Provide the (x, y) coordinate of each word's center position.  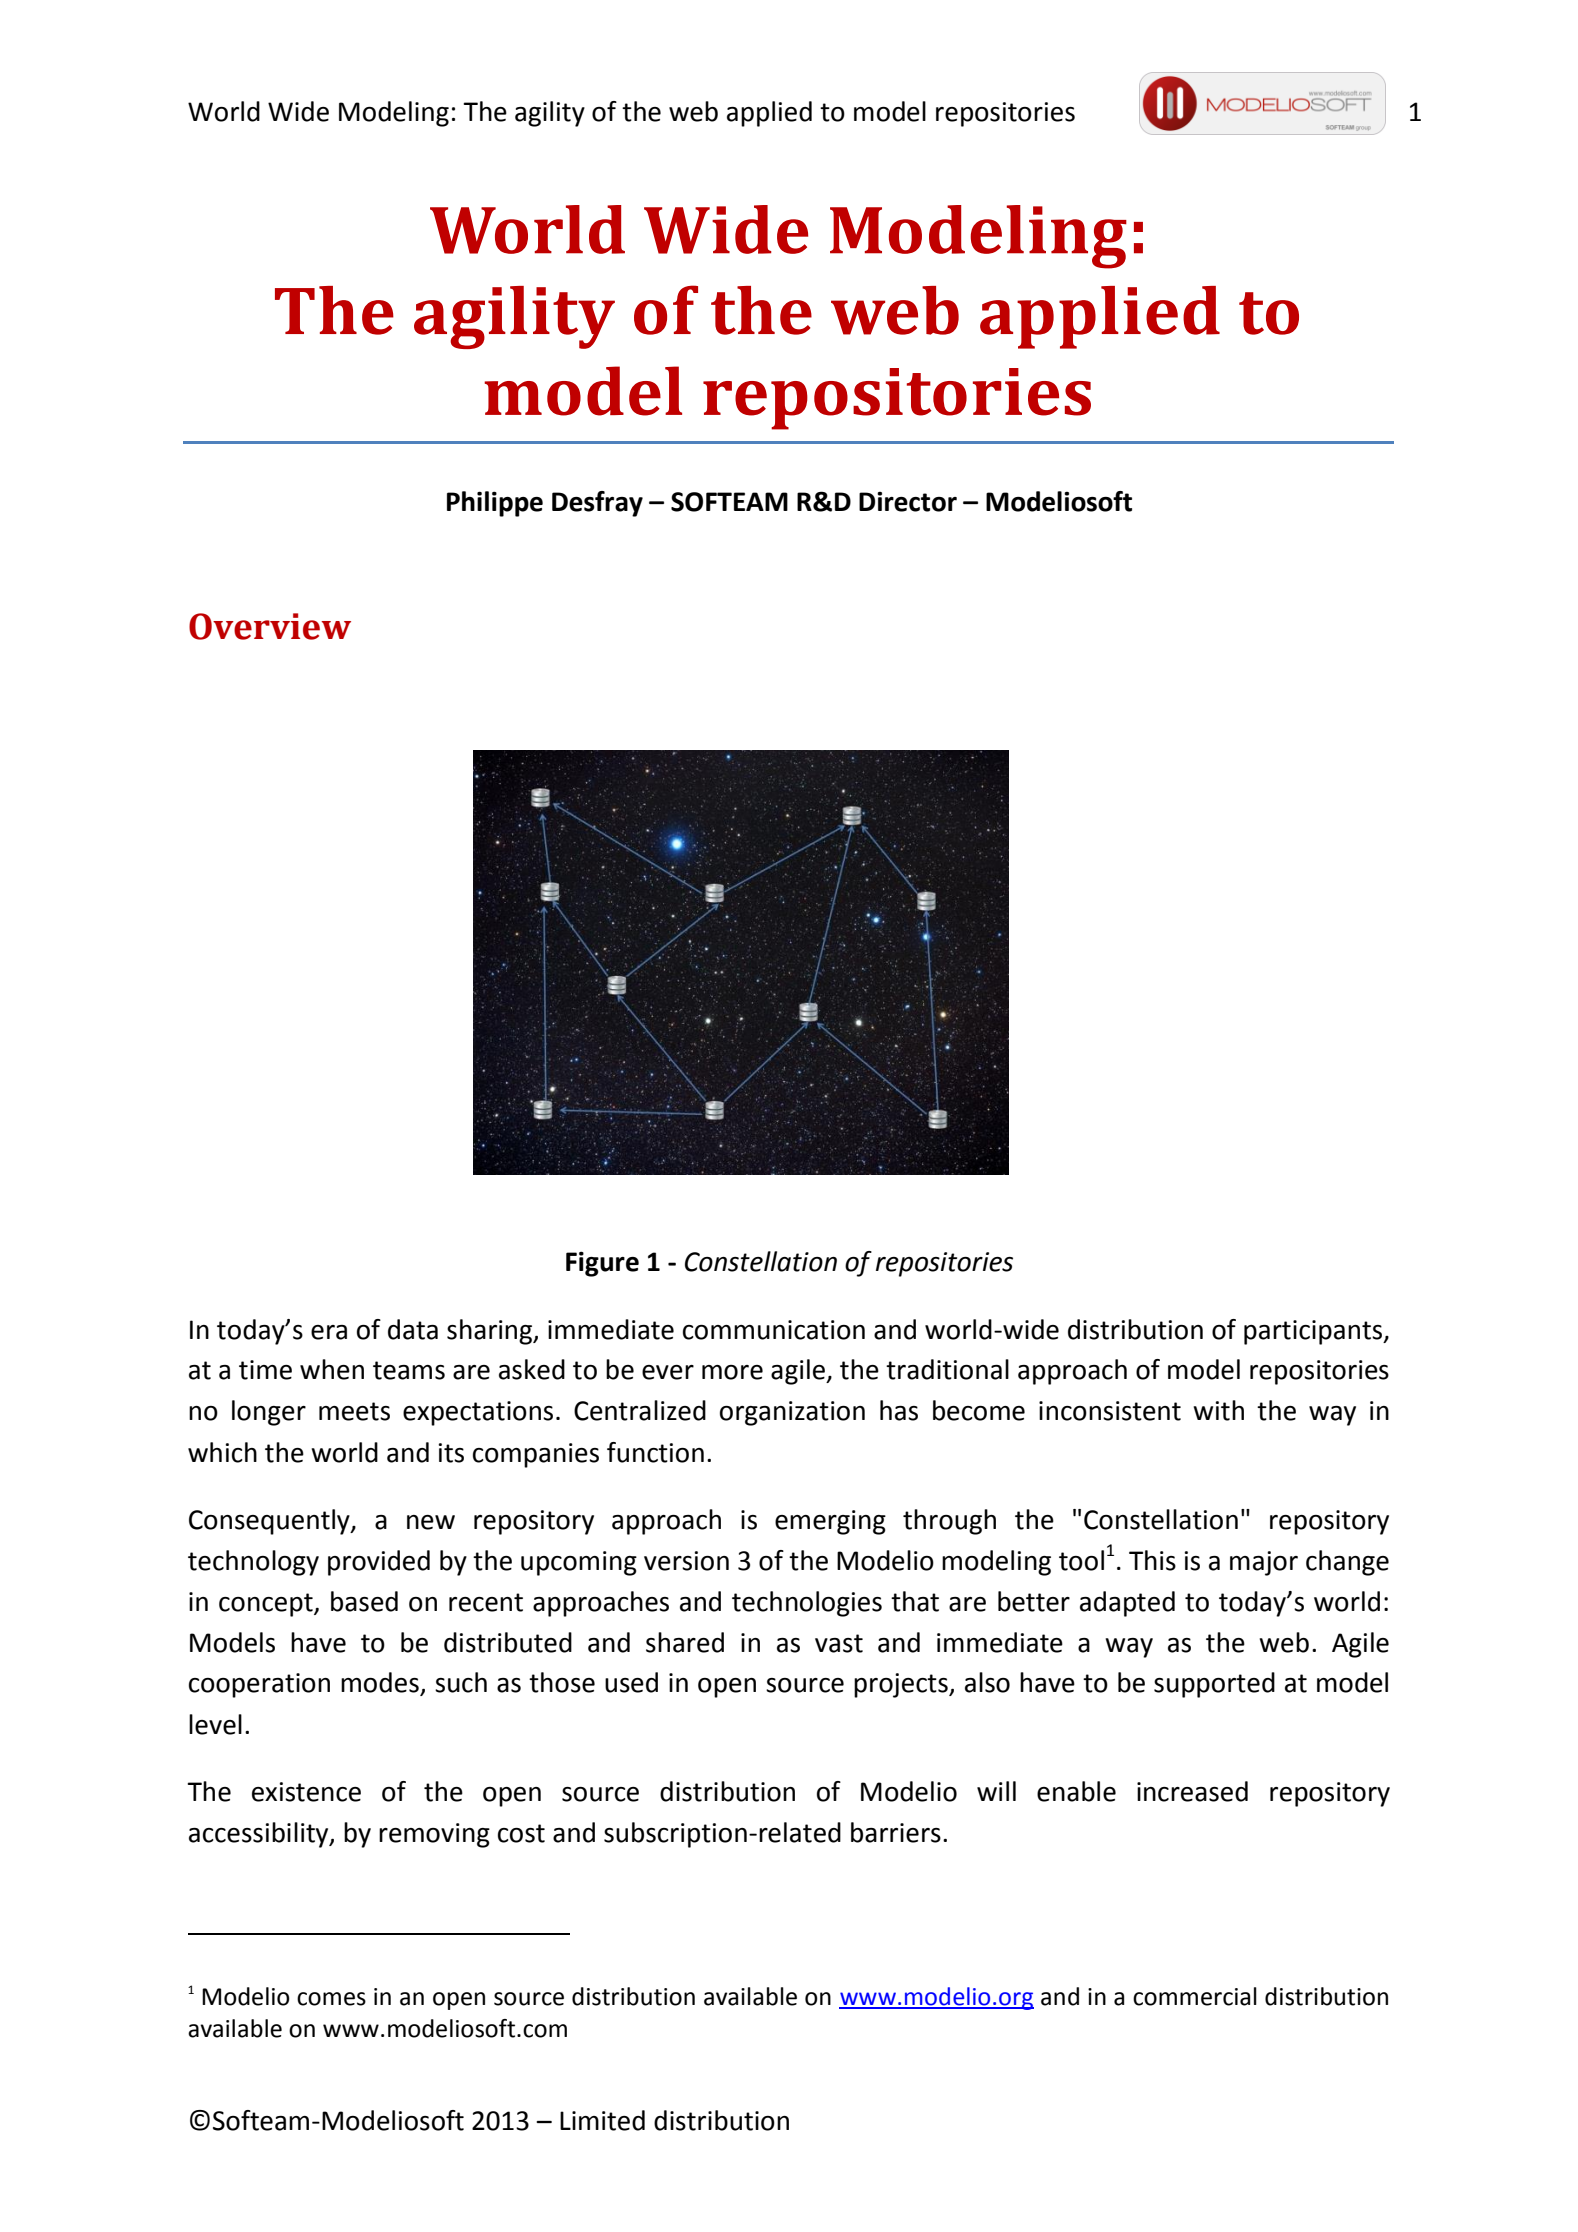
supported (1214, 1685)
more (732, 1372)
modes (381, 1683)
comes (331, 1999)
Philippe (495, 504)
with (1218, 1410)
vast (839, 1643)
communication (774, 1330)
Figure (602, 1264)
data (413, 1329)
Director (908, 502)
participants (1314, 1332)
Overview (270, 626)
